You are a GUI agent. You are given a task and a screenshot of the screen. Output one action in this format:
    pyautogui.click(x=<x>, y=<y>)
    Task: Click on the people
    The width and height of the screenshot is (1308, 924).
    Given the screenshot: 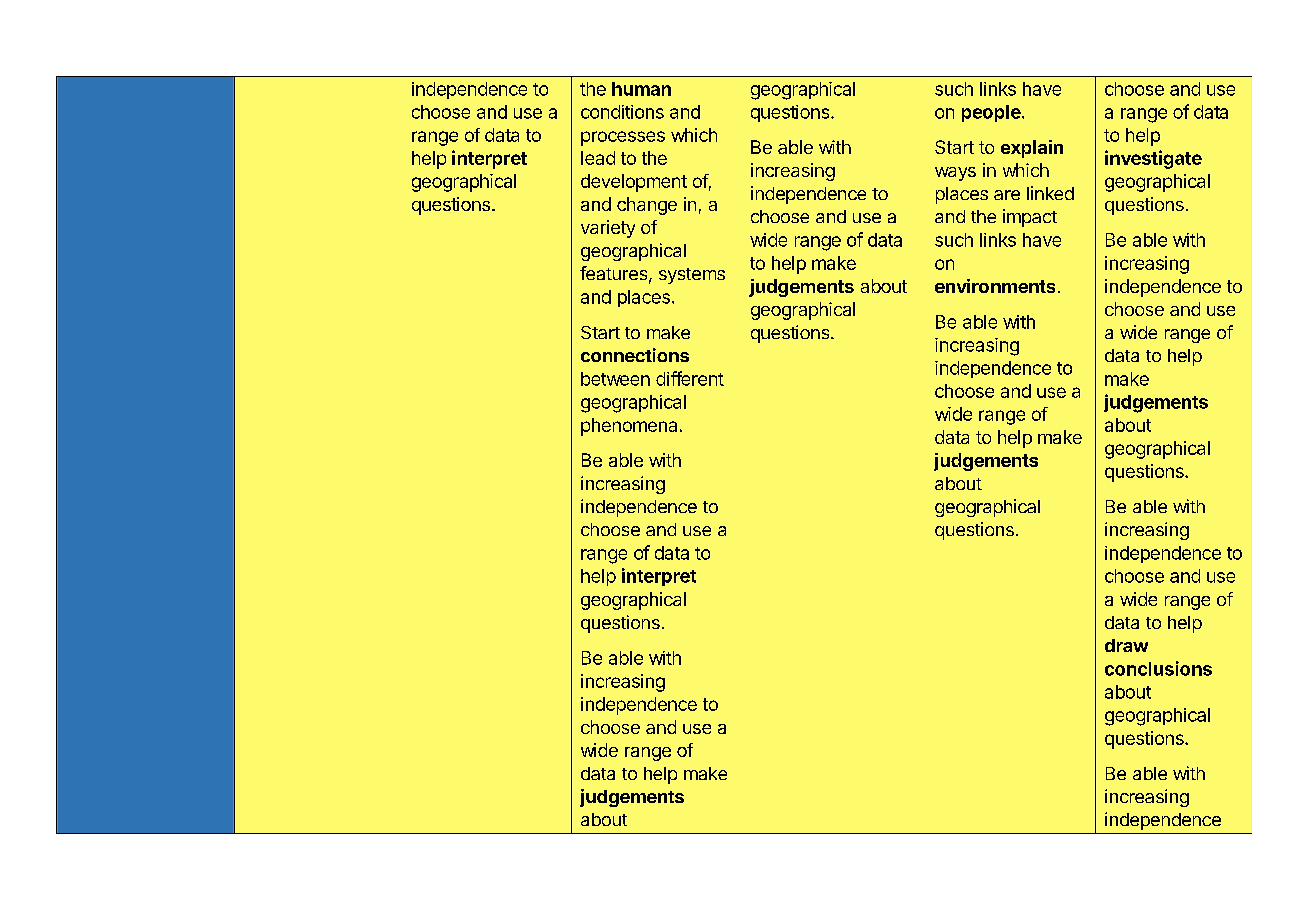 What is the action you would take?
    pyautogui.click(x=992, y=113)
